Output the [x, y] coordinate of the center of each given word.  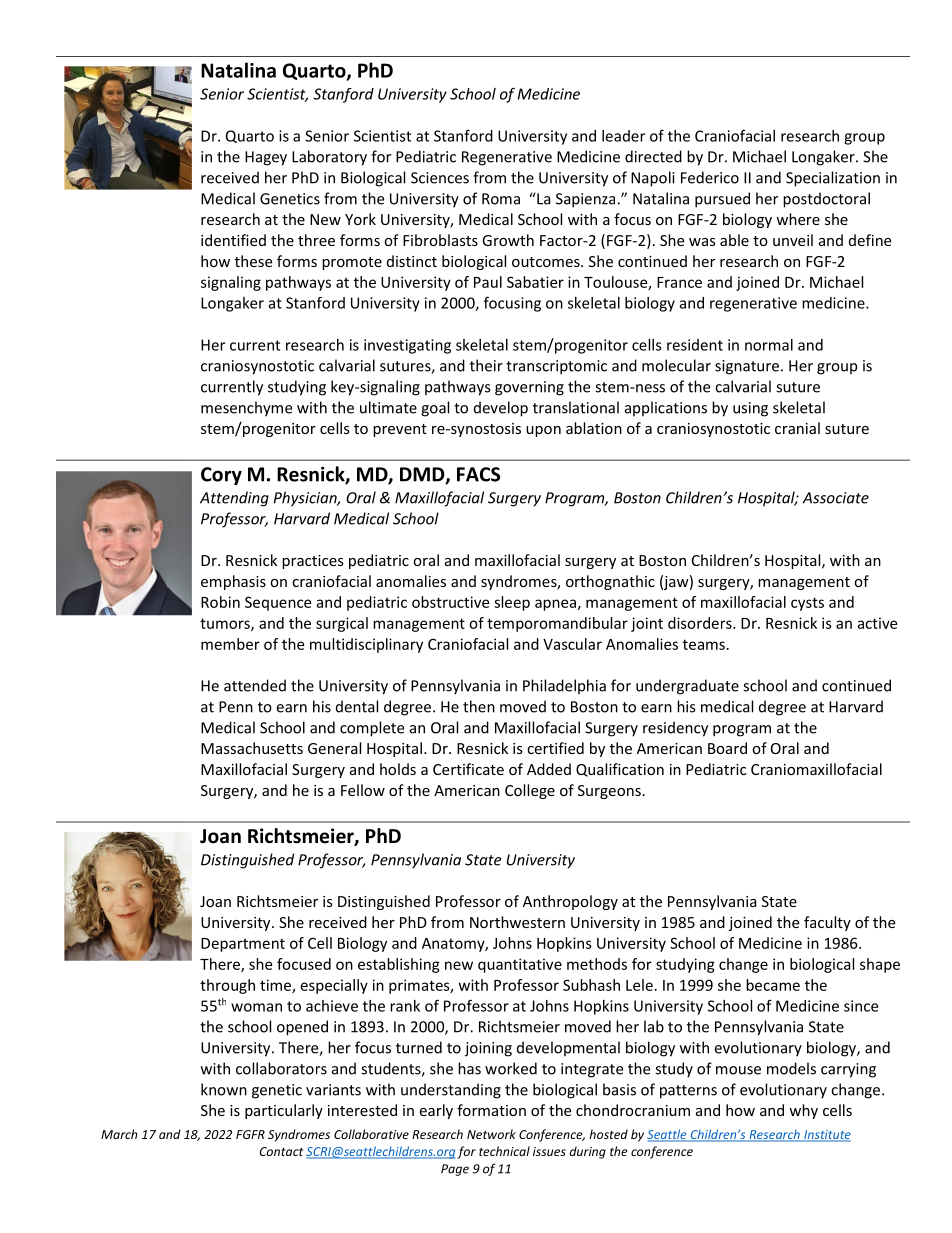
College [530, 791]
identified [233, 240]
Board [727, 748]
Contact [281, 1151]
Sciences [440, 178]
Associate [836, 498]
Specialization [833, 179]
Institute [826, 1136]
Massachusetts [252, 748]
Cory [221, 476]
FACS [478, 474]
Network [491, 1134]
